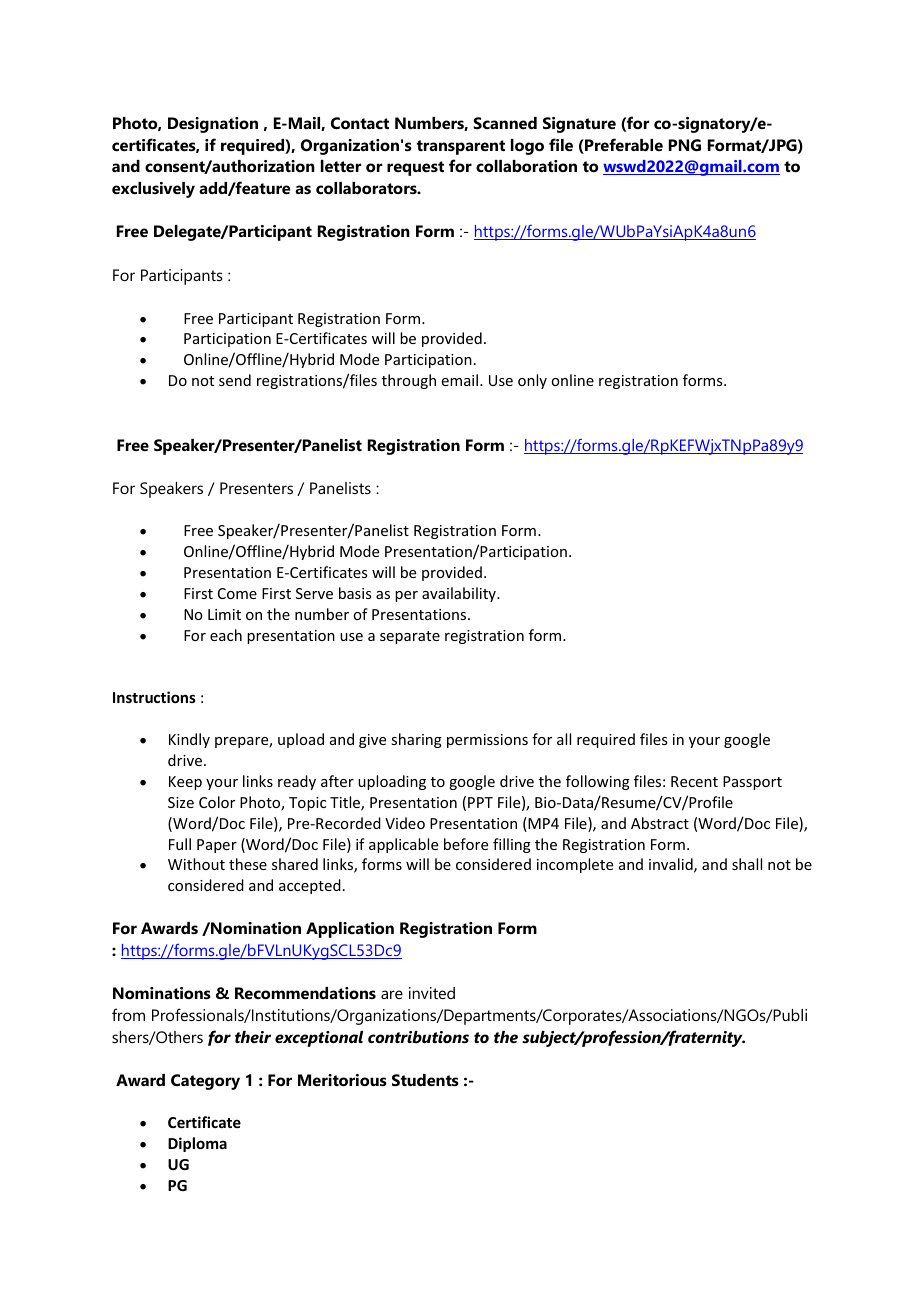 The width and height of the screenshot is (924, 1308). What do you see at coordinates (461, 147) in the screenshot?
I see `transparent` at bounding box center [461, 147].
